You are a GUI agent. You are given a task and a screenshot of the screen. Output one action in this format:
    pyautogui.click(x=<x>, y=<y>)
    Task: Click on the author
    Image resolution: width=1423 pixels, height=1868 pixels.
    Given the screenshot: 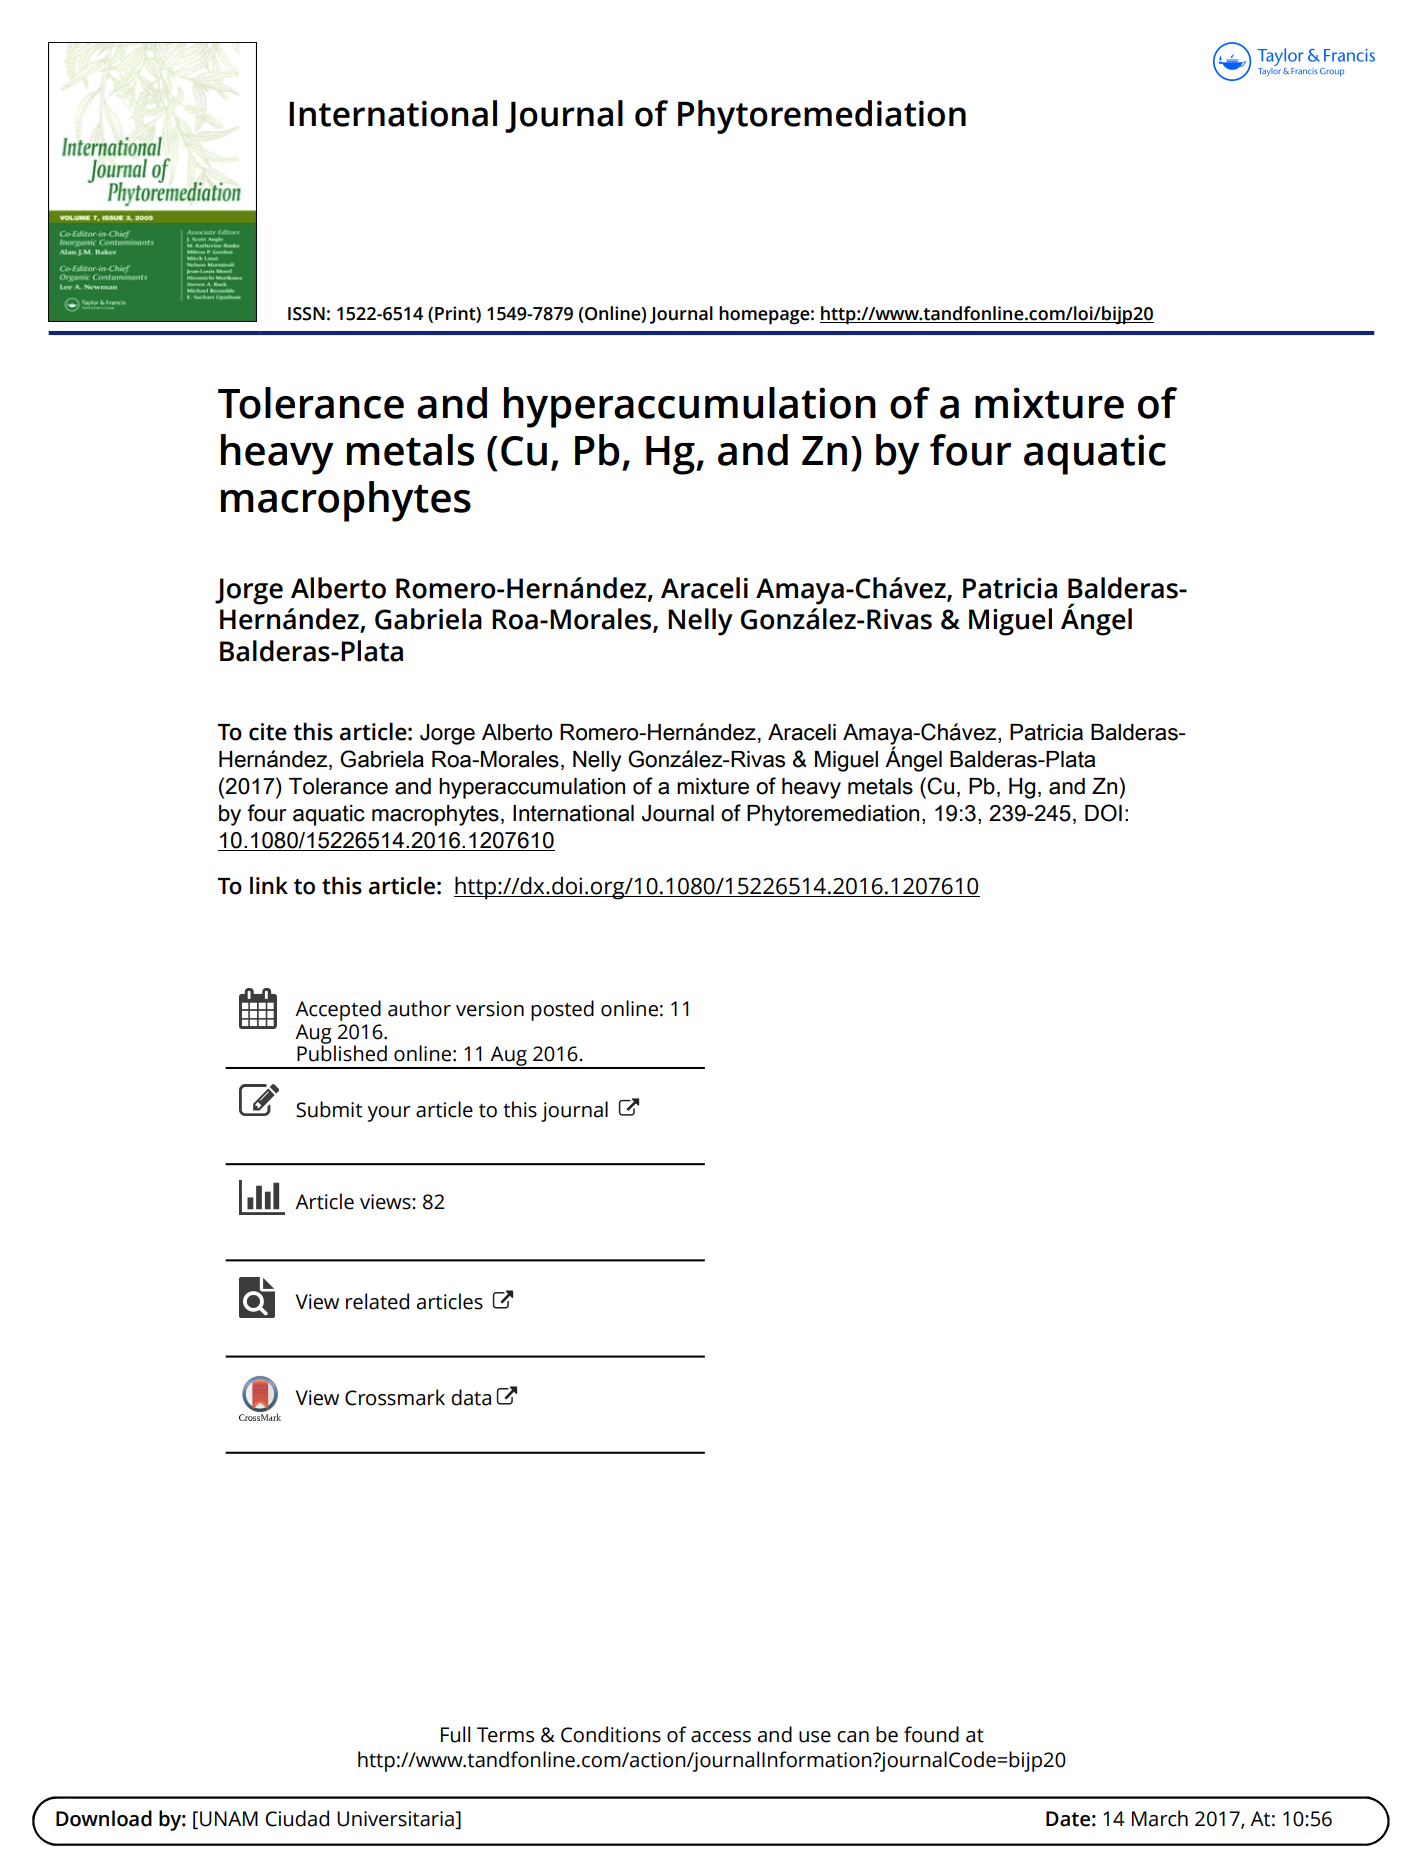 What is the action you would take?
    pyautogui.click(x=419, y=1008)
